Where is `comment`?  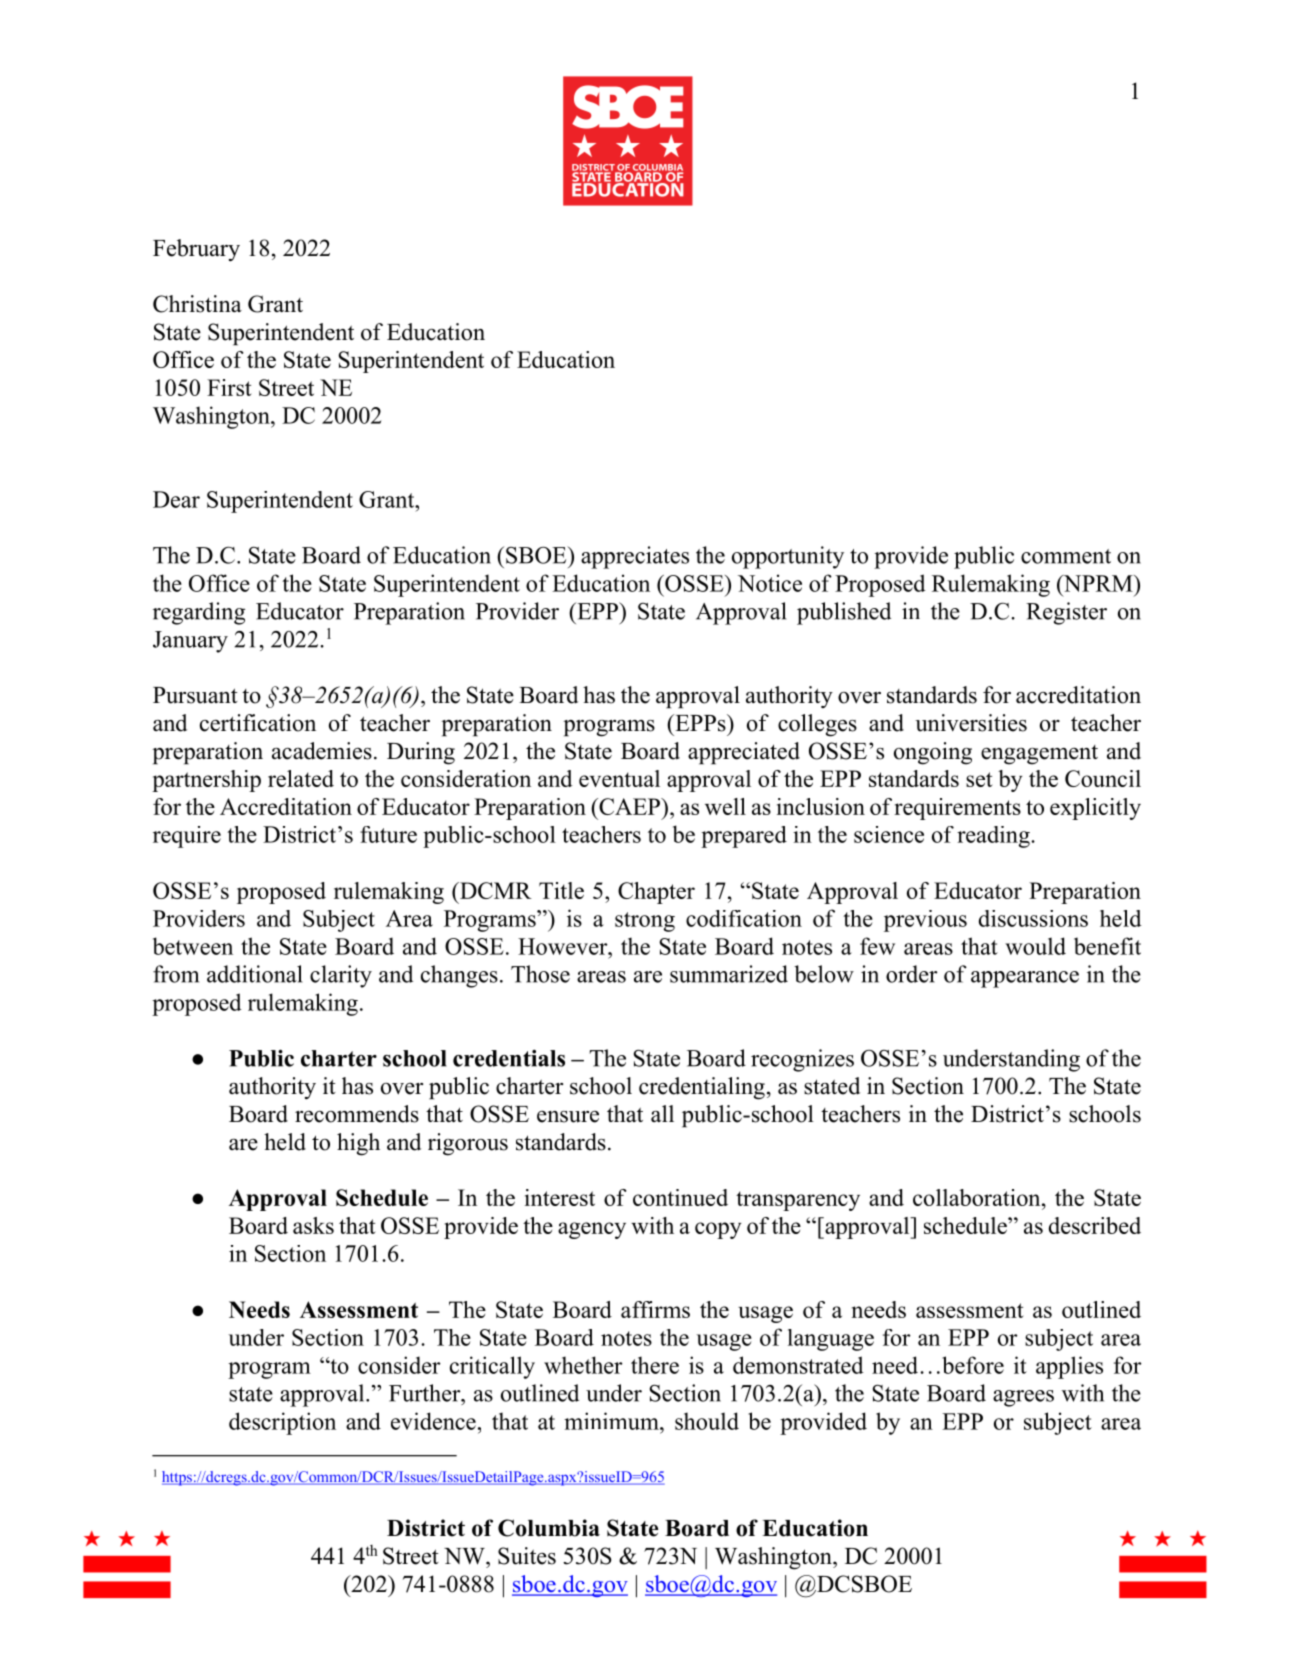
comment is located at coordinates (1066, 556).
